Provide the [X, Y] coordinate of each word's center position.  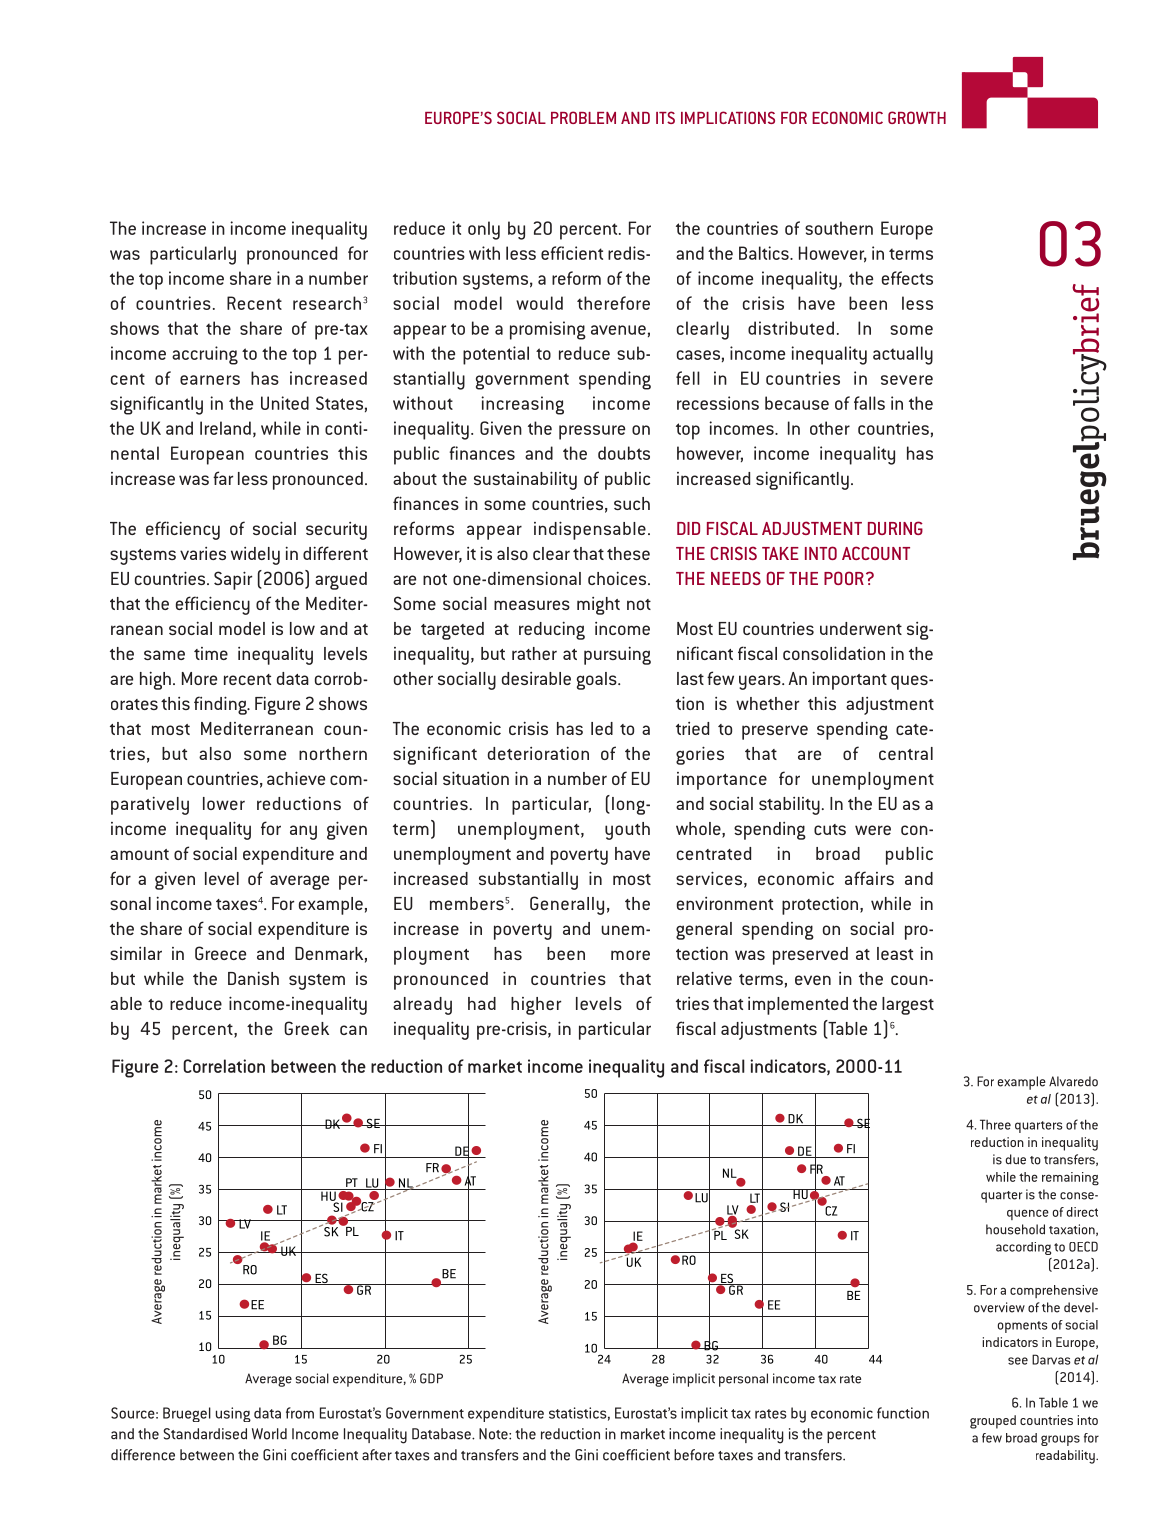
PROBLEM [583, 117]
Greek [306, 1028]
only [484, 230]
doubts [624, 453]
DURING [895, 528]
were [873, 830]
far [223, 478]
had [482, 1003]
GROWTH [917, 117]
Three [995, 1124]
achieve [296, 778]
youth [627, 831]
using [233, 1414]
